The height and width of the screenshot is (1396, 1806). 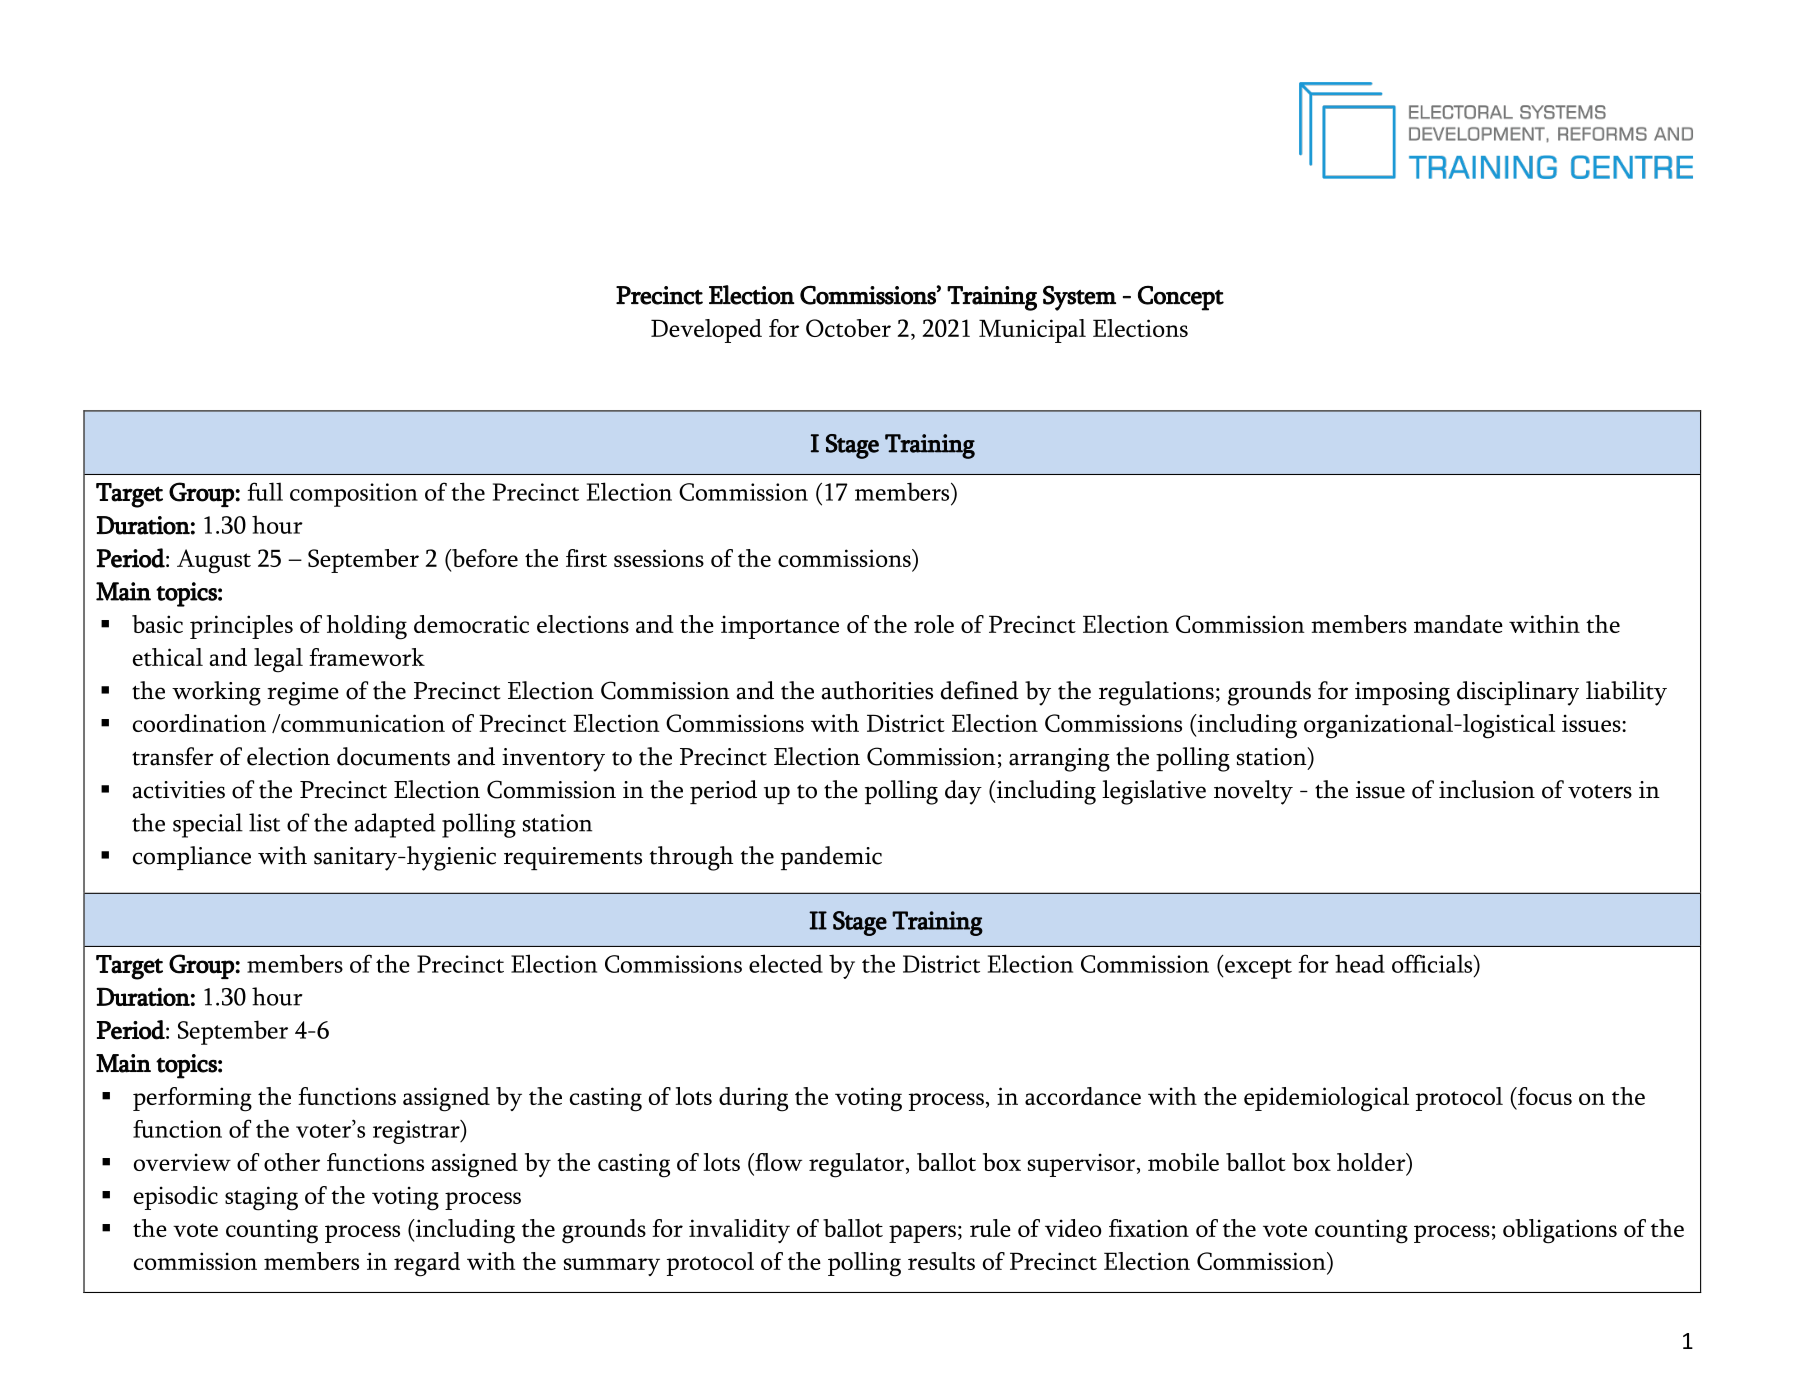 I want to click on papers, so click(x=922, y=1234).
